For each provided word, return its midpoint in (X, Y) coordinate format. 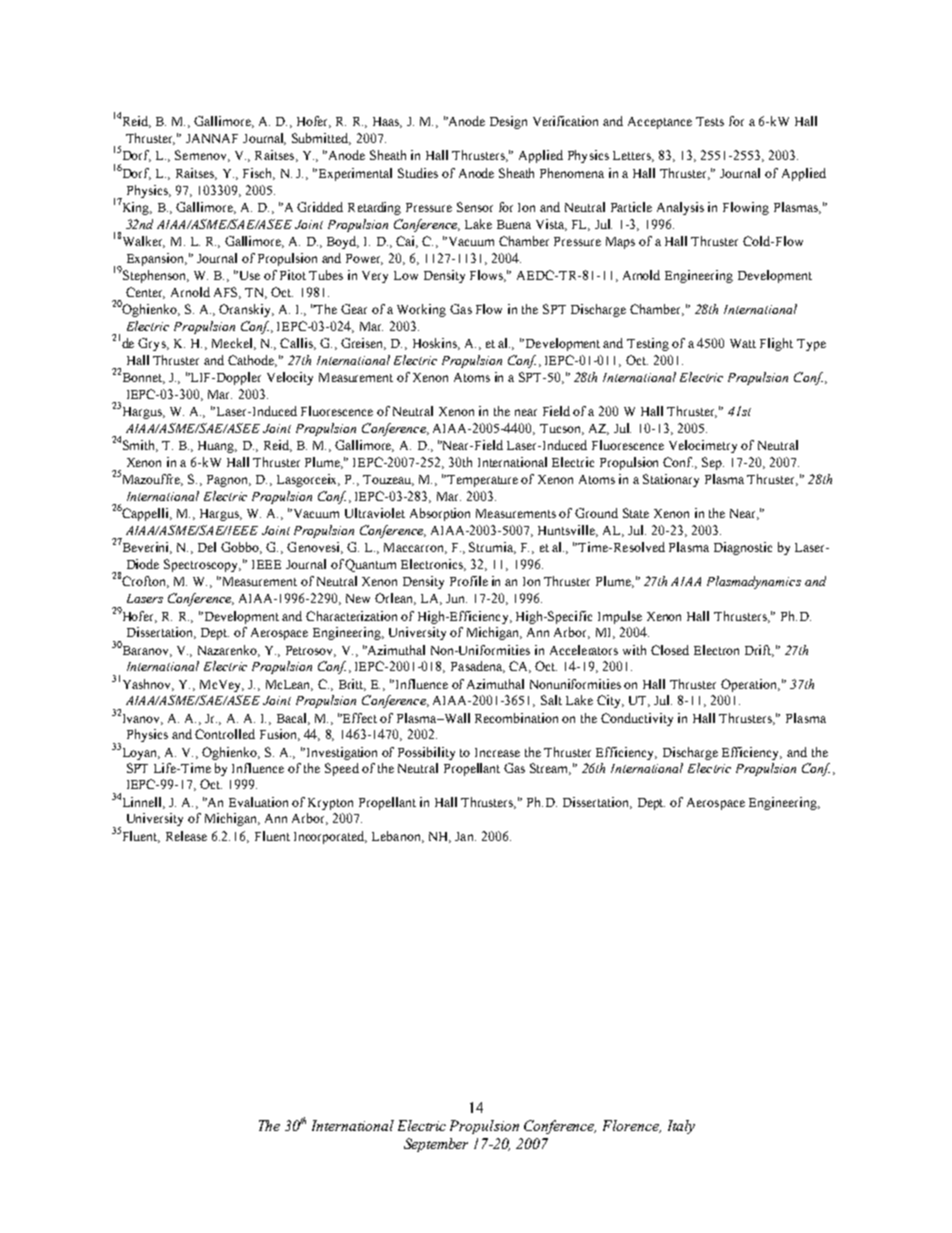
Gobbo (241, 548)
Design (508, 122)
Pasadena (478, 667)
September (436, 1145)
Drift (759, 651)
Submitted (321, 139)
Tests (710, 121)
